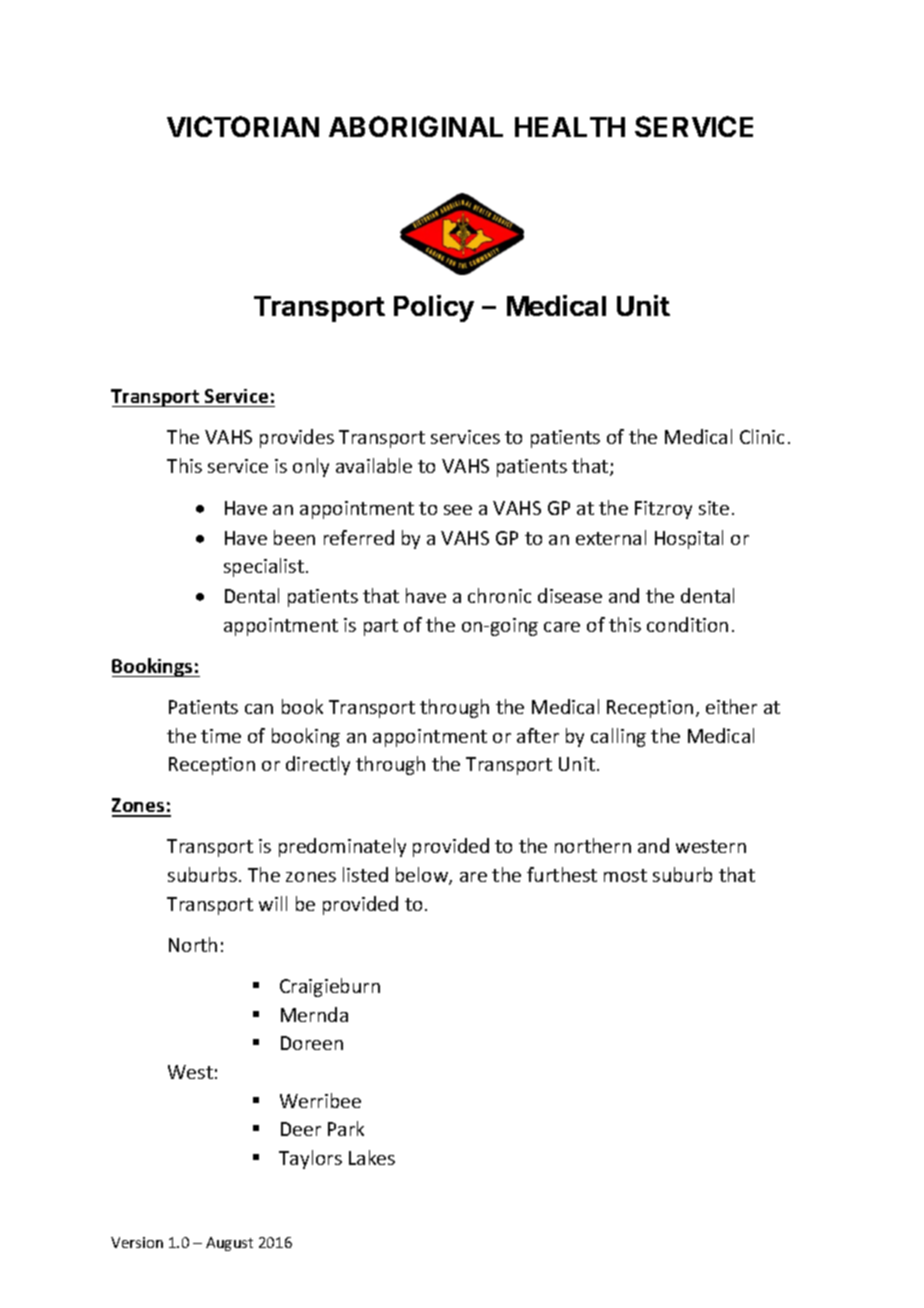 The width and height of the screenshot is (924, 1308). Describe the element at coordinates (243, 126) in the screenshot. I see `VICTORIAN` at that location.
